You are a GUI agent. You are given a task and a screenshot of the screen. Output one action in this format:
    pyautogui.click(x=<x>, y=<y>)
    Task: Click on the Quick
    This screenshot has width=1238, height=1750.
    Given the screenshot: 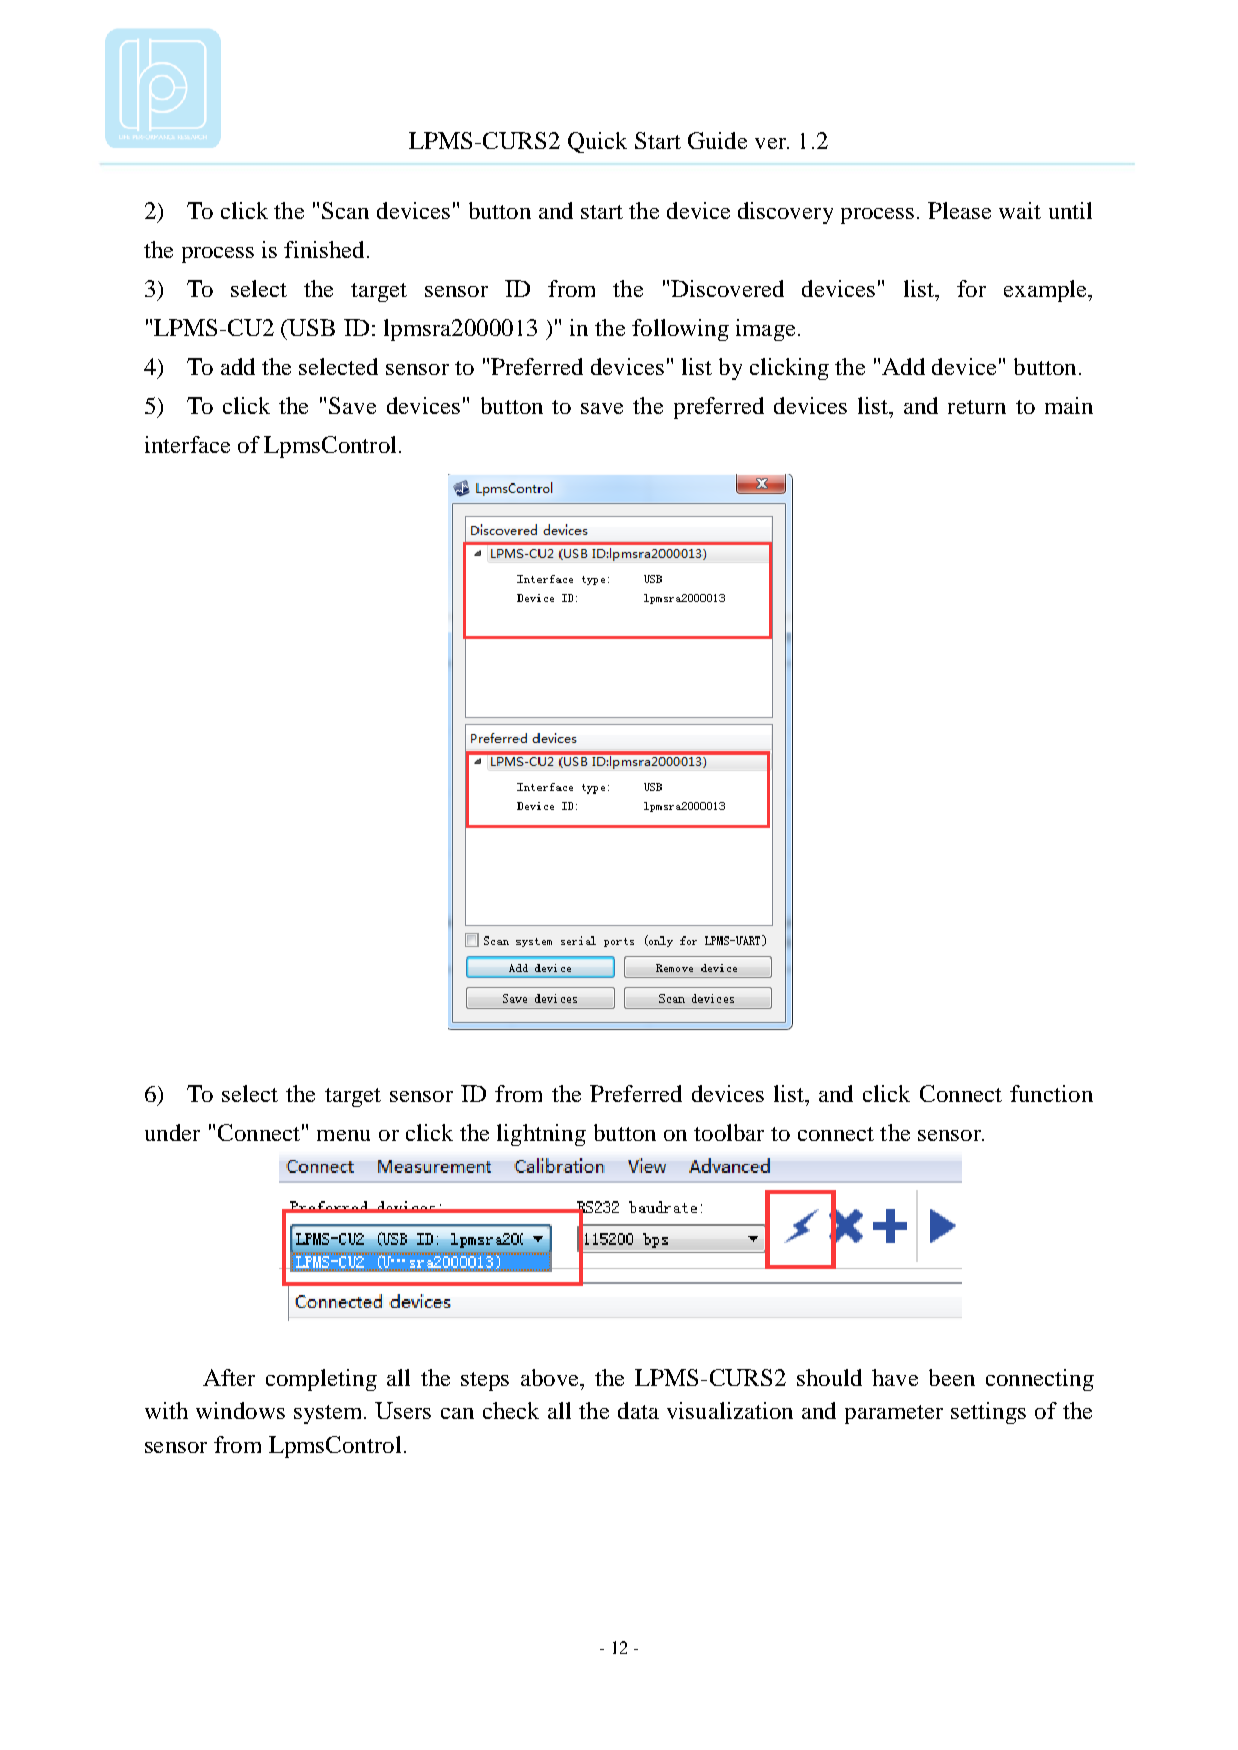 What is the action you would take?
    pyautogui.click(x=597, y=142)
